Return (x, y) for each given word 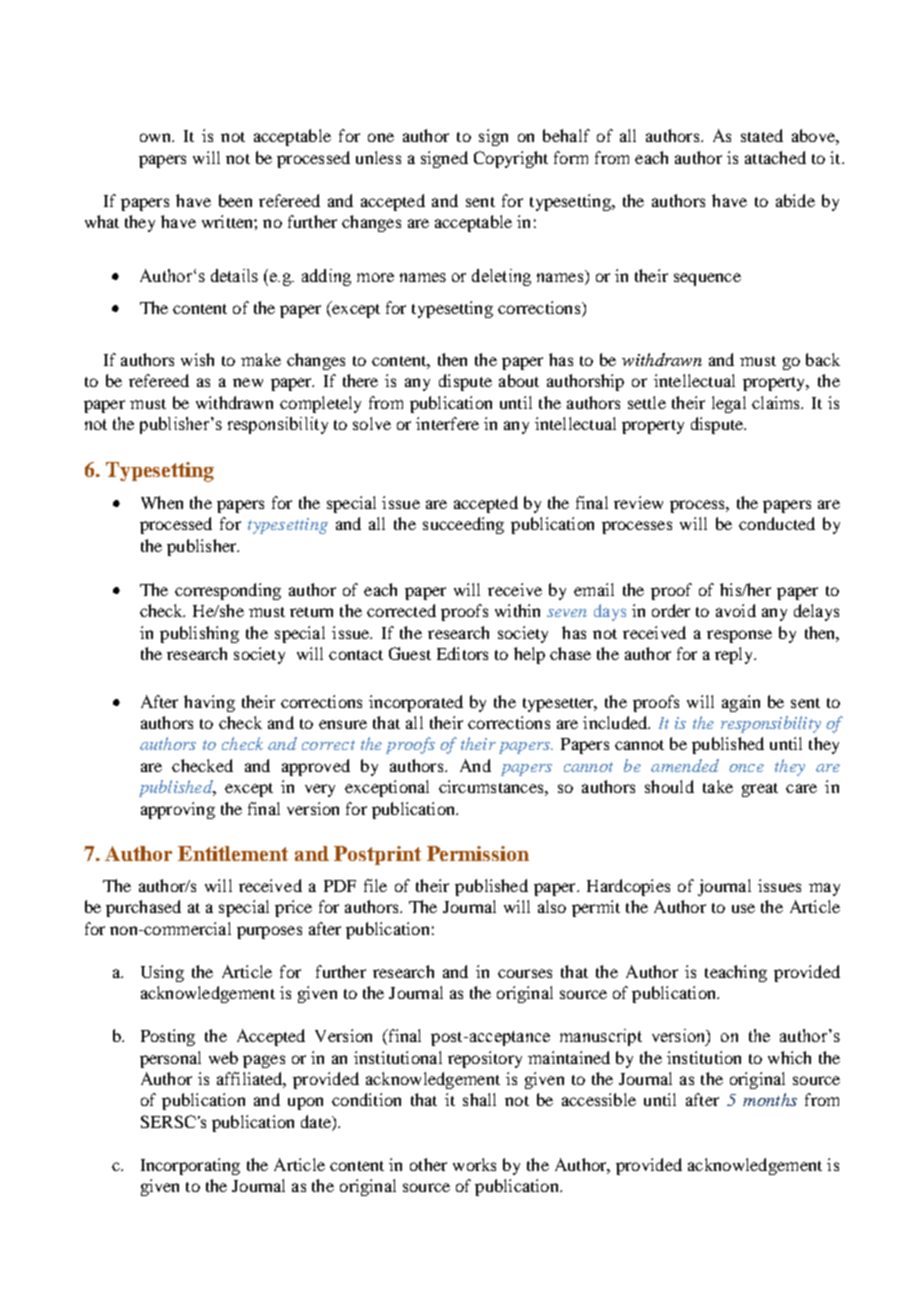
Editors (462, 653)
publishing (199, 634)
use (743, 908)
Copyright (511, 159)
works (474, 1164)
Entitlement (233, 853)
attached (775, 157)
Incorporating (190, 1166)
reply (735, 655)
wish (197, 359)
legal (729, 404)
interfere (447, 423)
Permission (478, 853)
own (156, 137)
